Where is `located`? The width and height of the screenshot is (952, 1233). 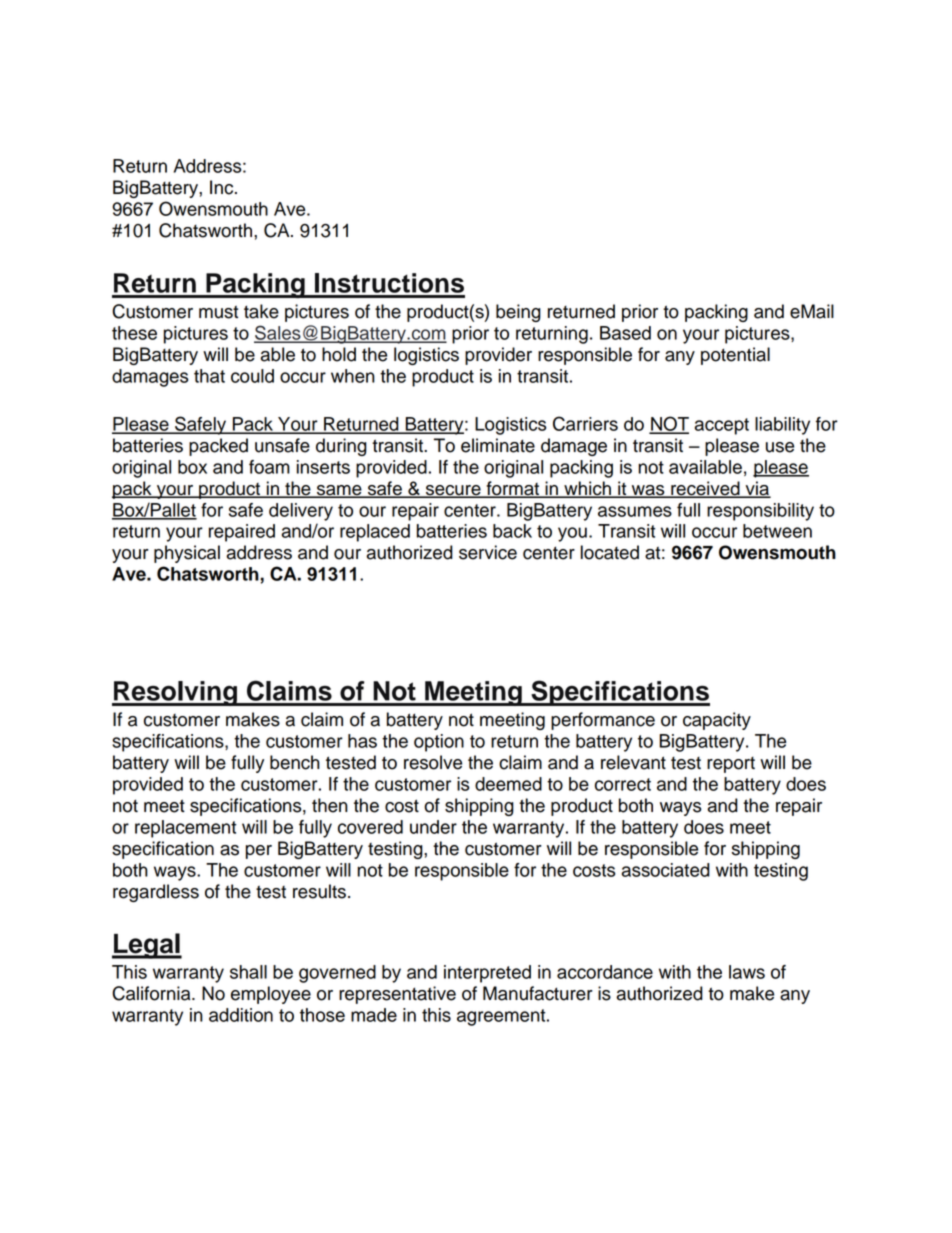 located is located at coordinates (610, 552).
